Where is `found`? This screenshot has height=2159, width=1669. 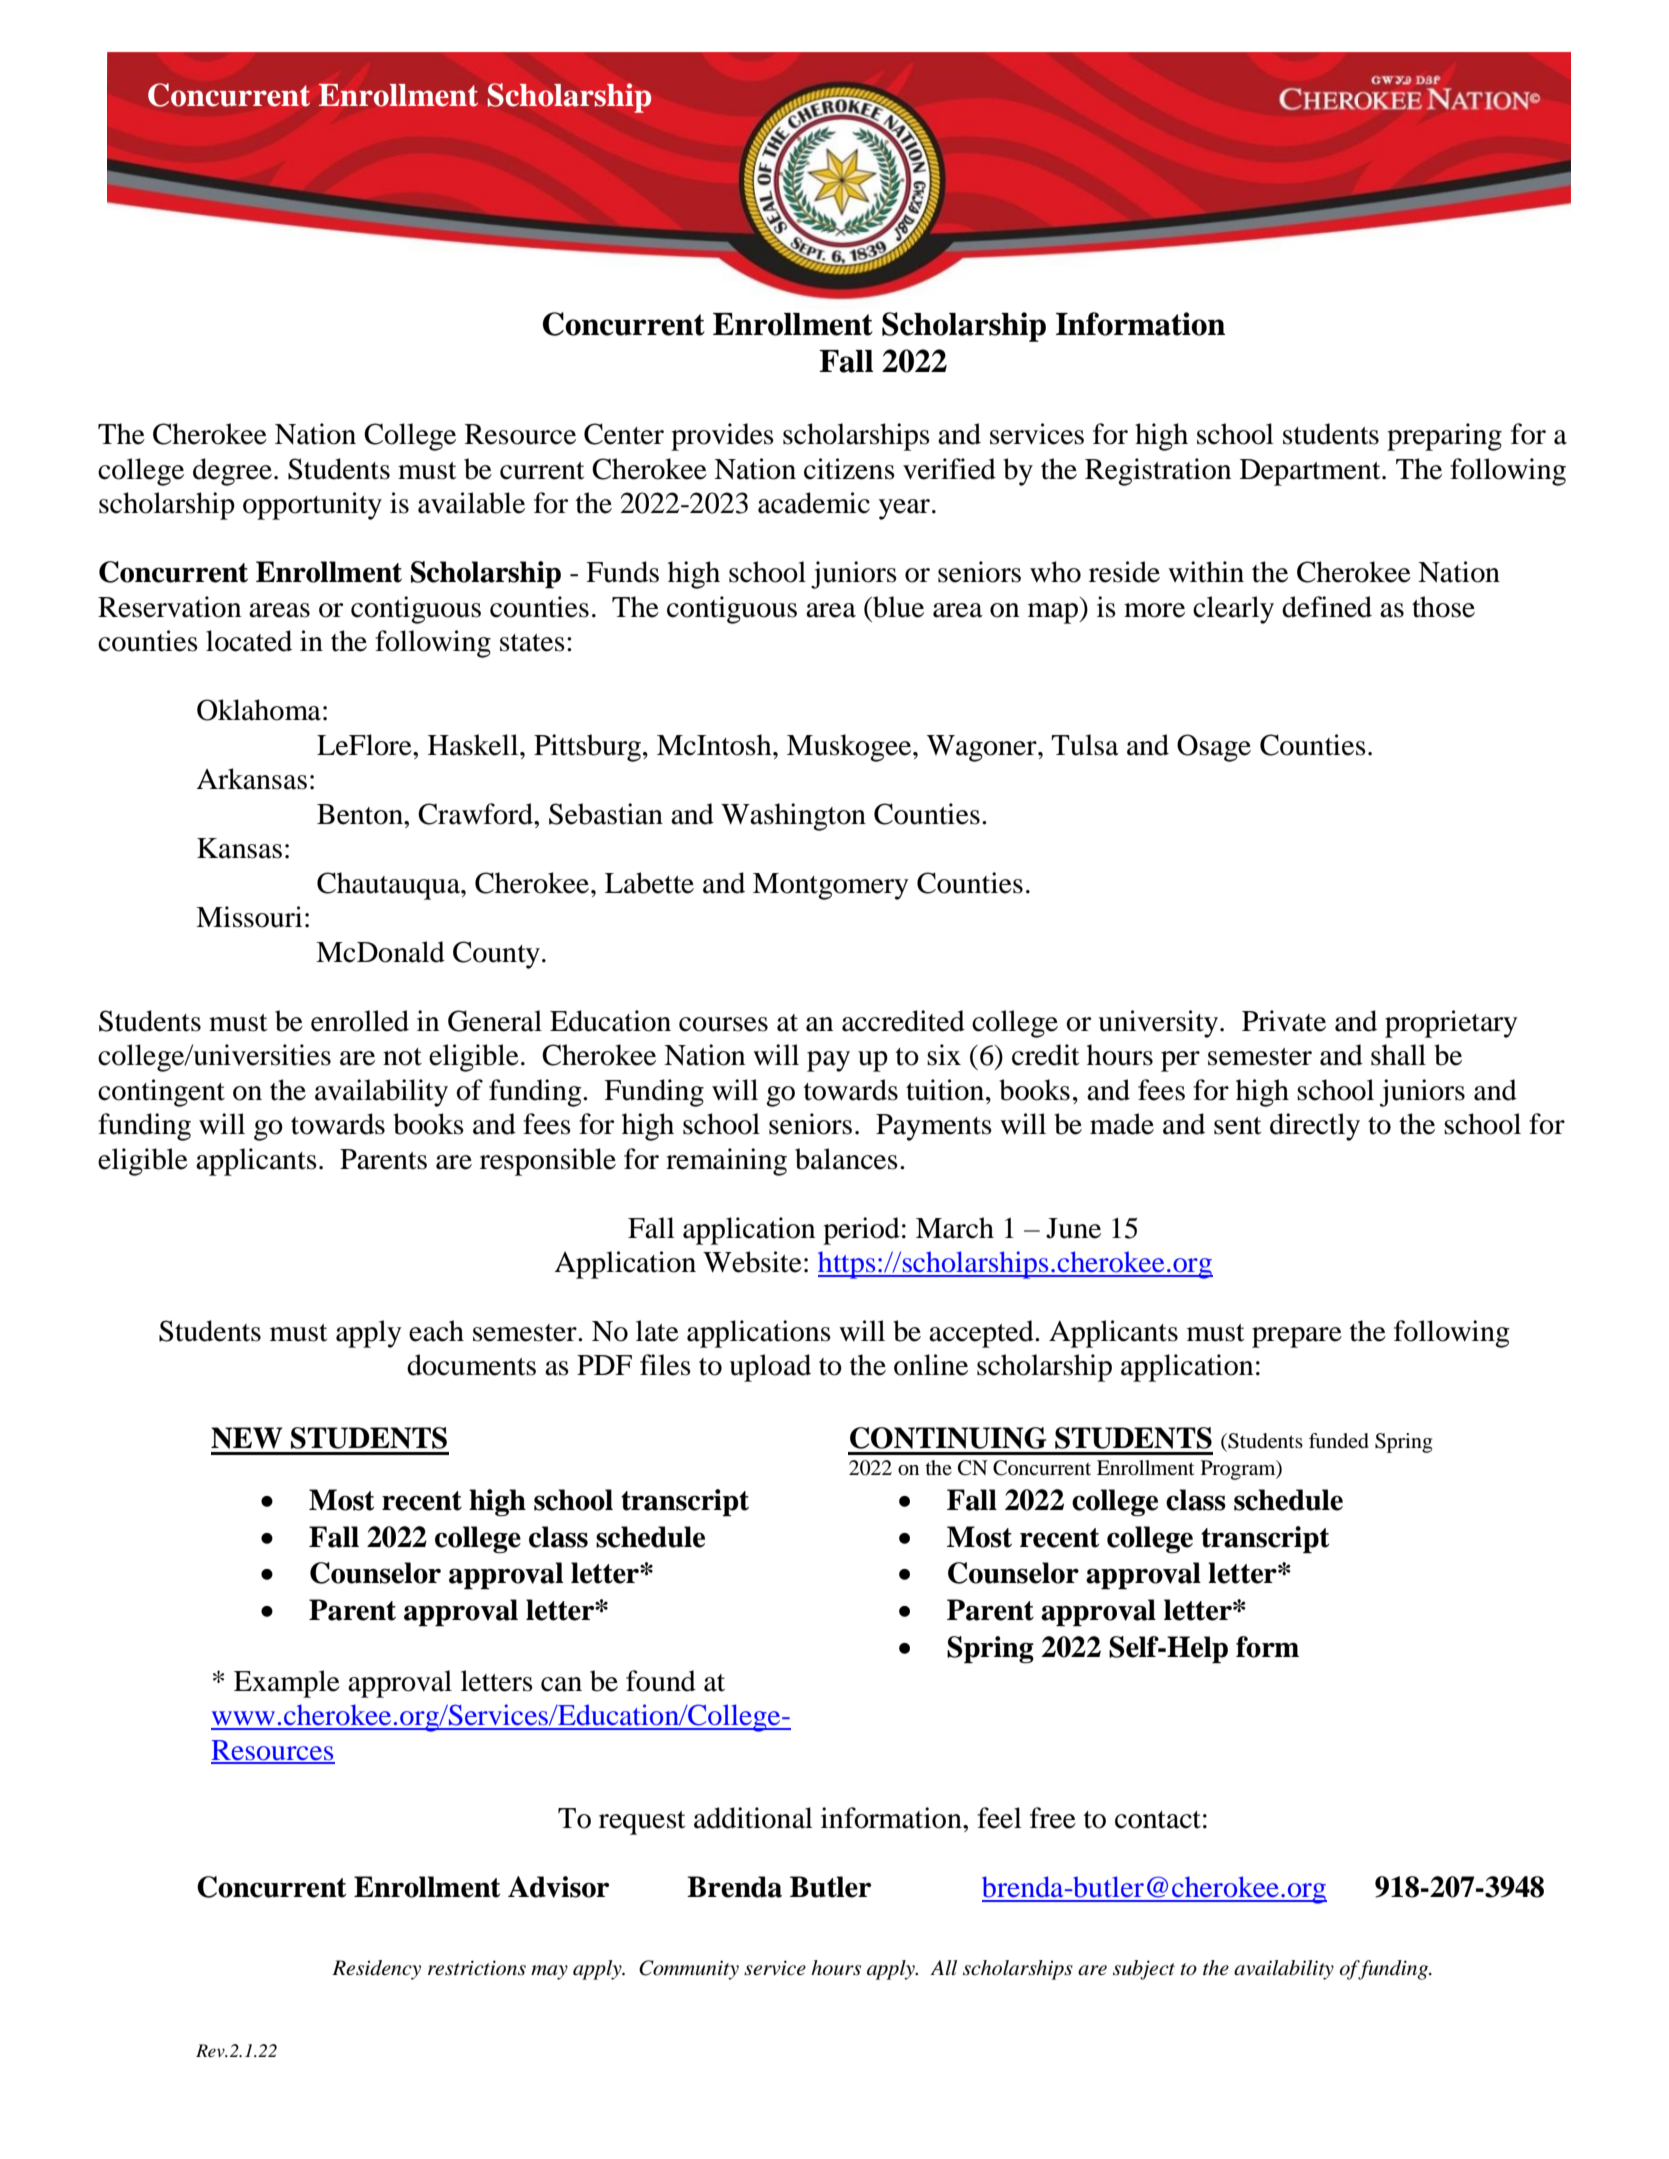 found is located at coordinates (661, 1681).
